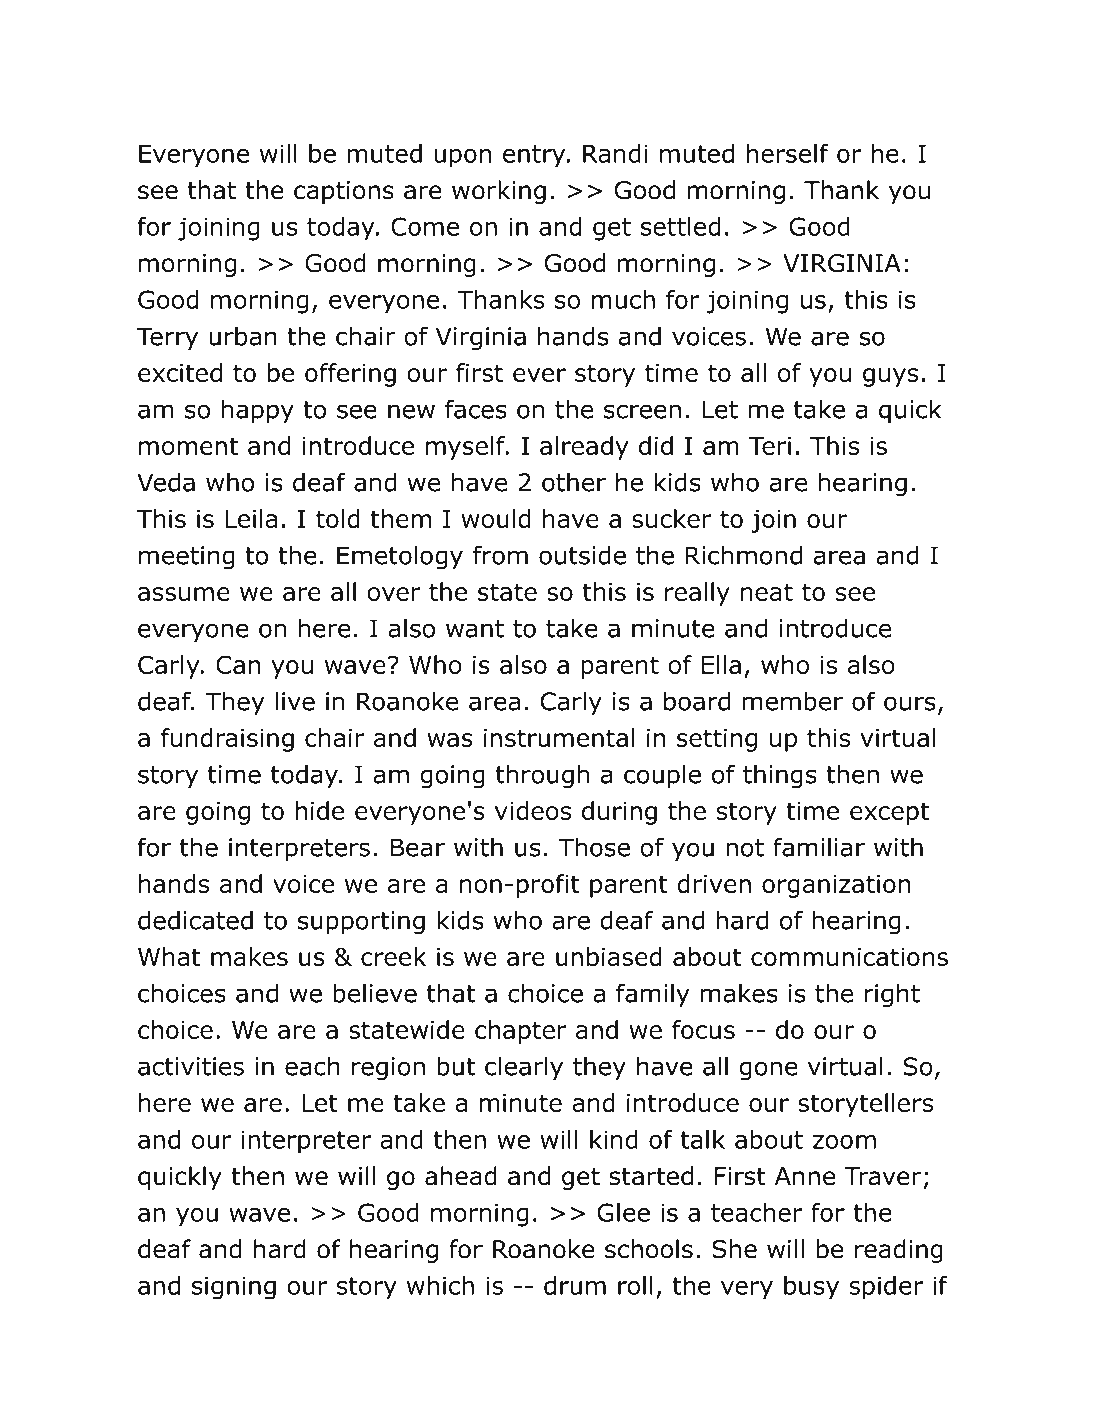  What do you see at coordinates (819, 847) in the screenshot?
I see `familiar` at bounding box center [819, 847].
